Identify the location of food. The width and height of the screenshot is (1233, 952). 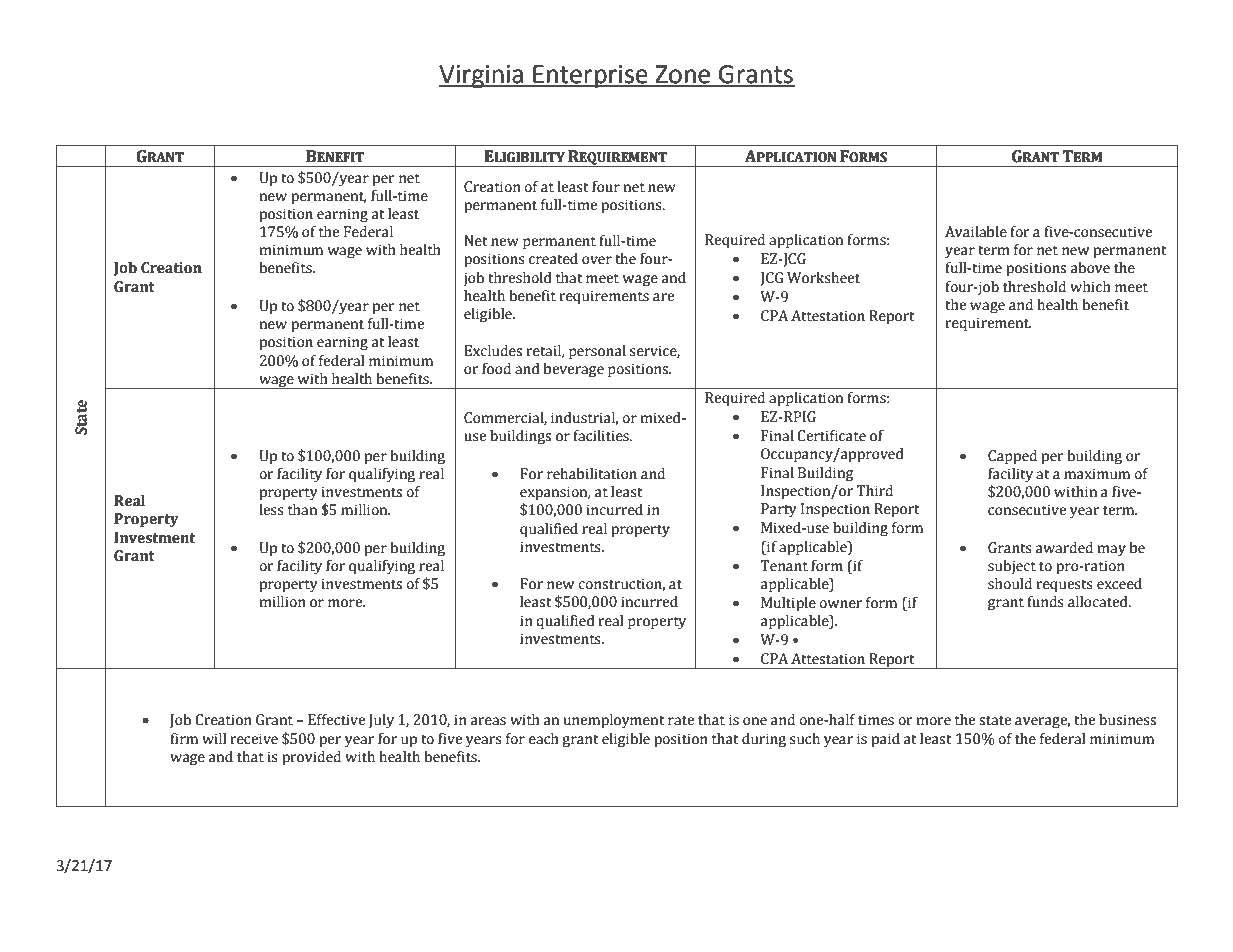
(496, 369).
